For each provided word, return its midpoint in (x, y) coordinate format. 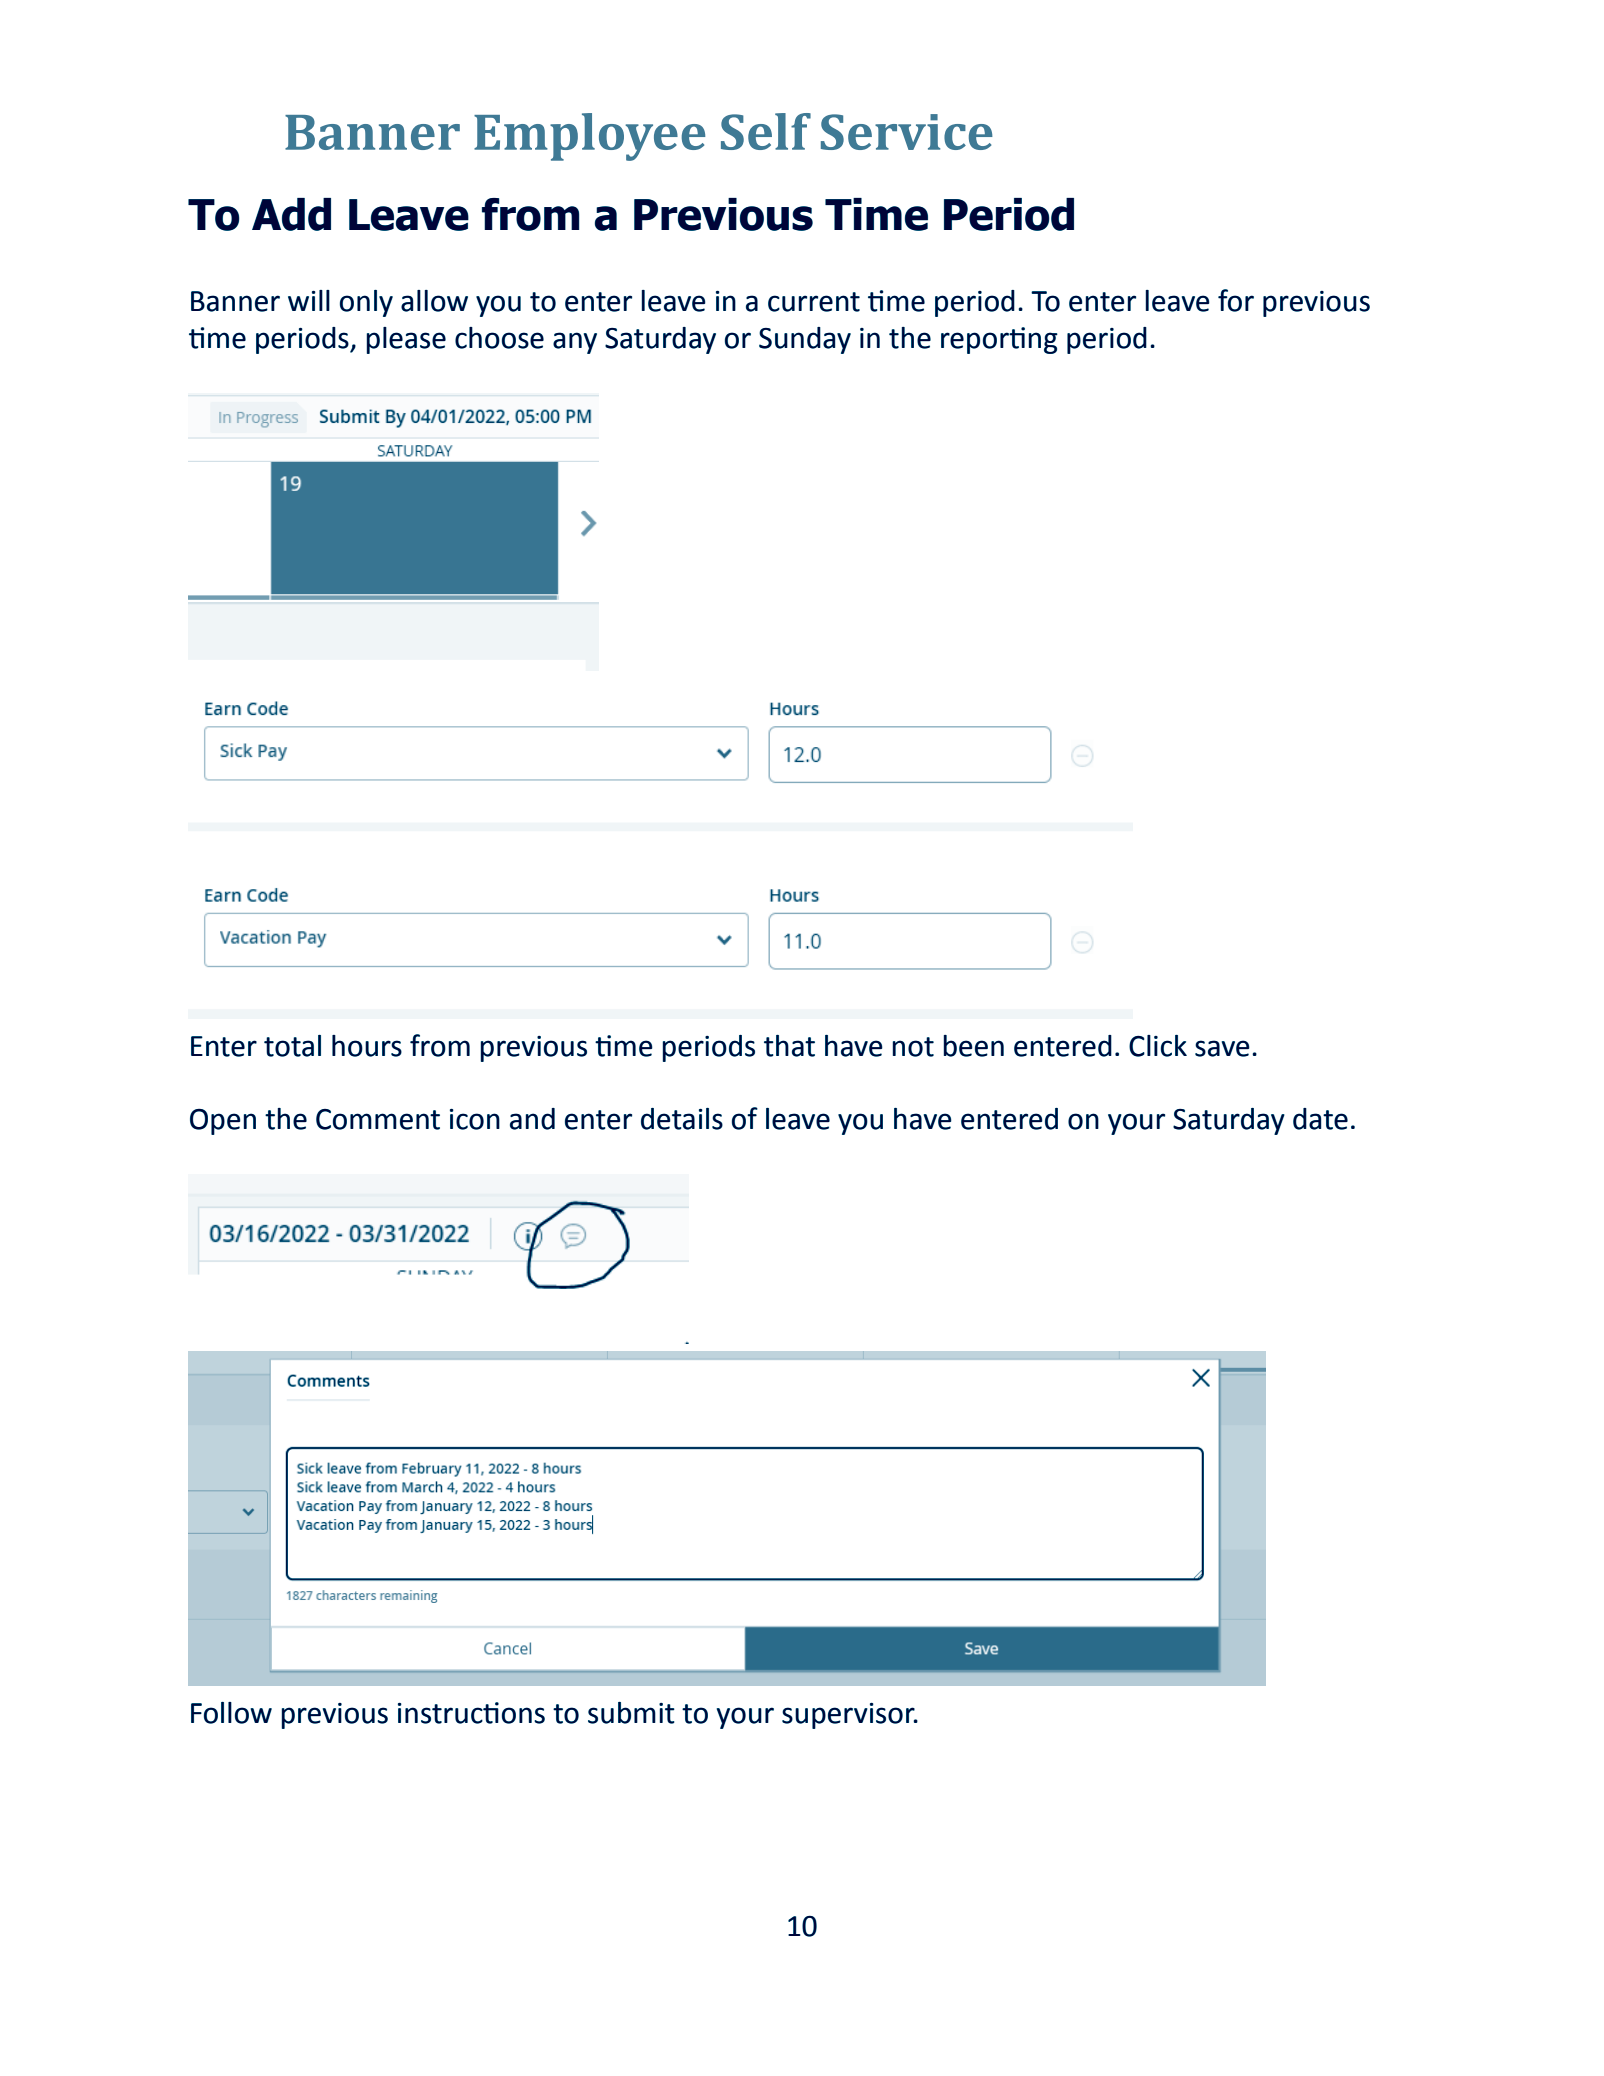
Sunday (805, 340)
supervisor (849, 1716)
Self (766, 131)
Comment (378, 1119)
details (682, 1119)
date (1320, 1119)
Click (1158, 1046)
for (1236, 300)
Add (291, 214)
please (406, 340)
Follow (231, 1713)
